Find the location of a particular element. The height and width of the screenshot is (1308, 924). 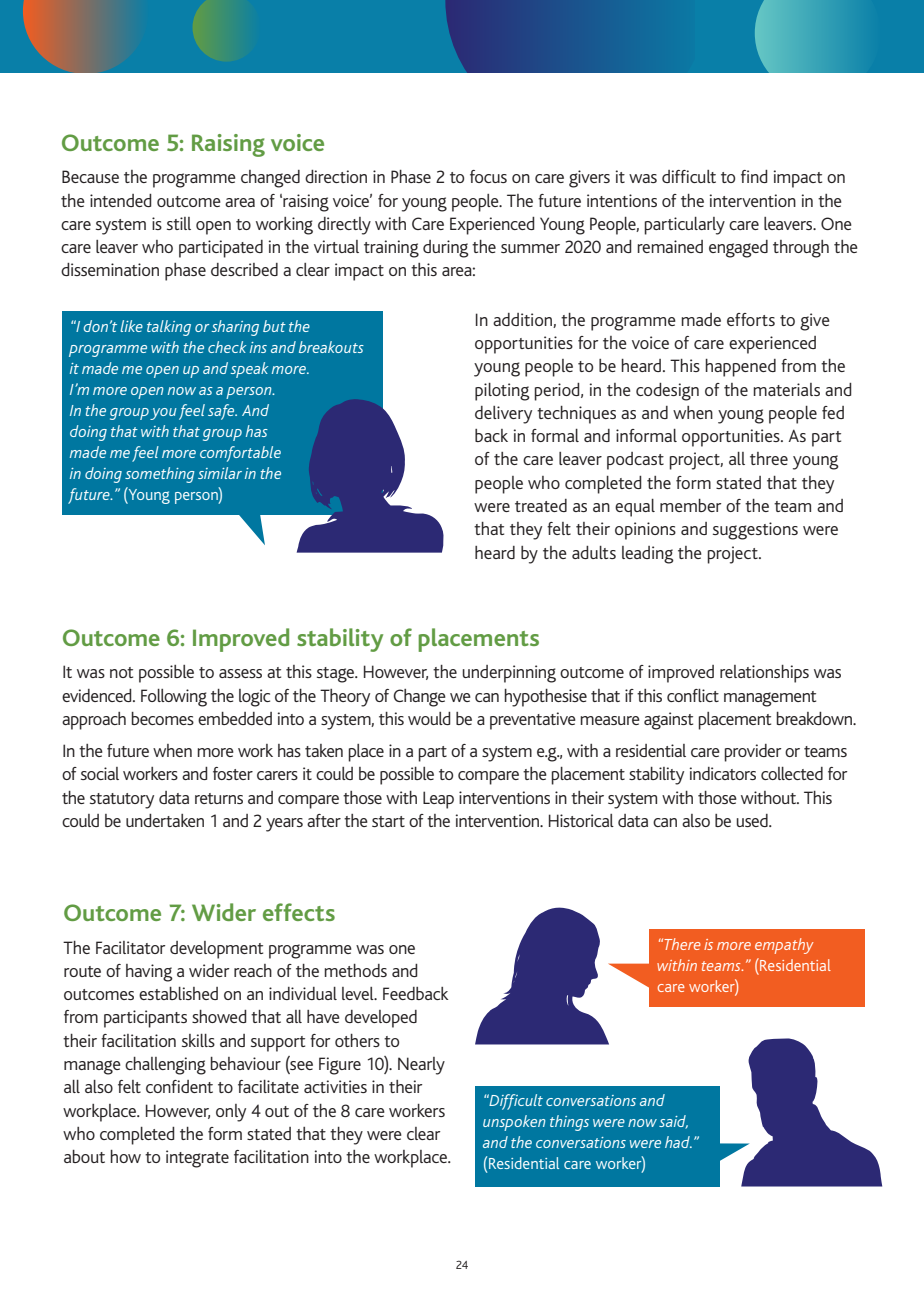

unspoken is located at coordinates (514, 1123).
